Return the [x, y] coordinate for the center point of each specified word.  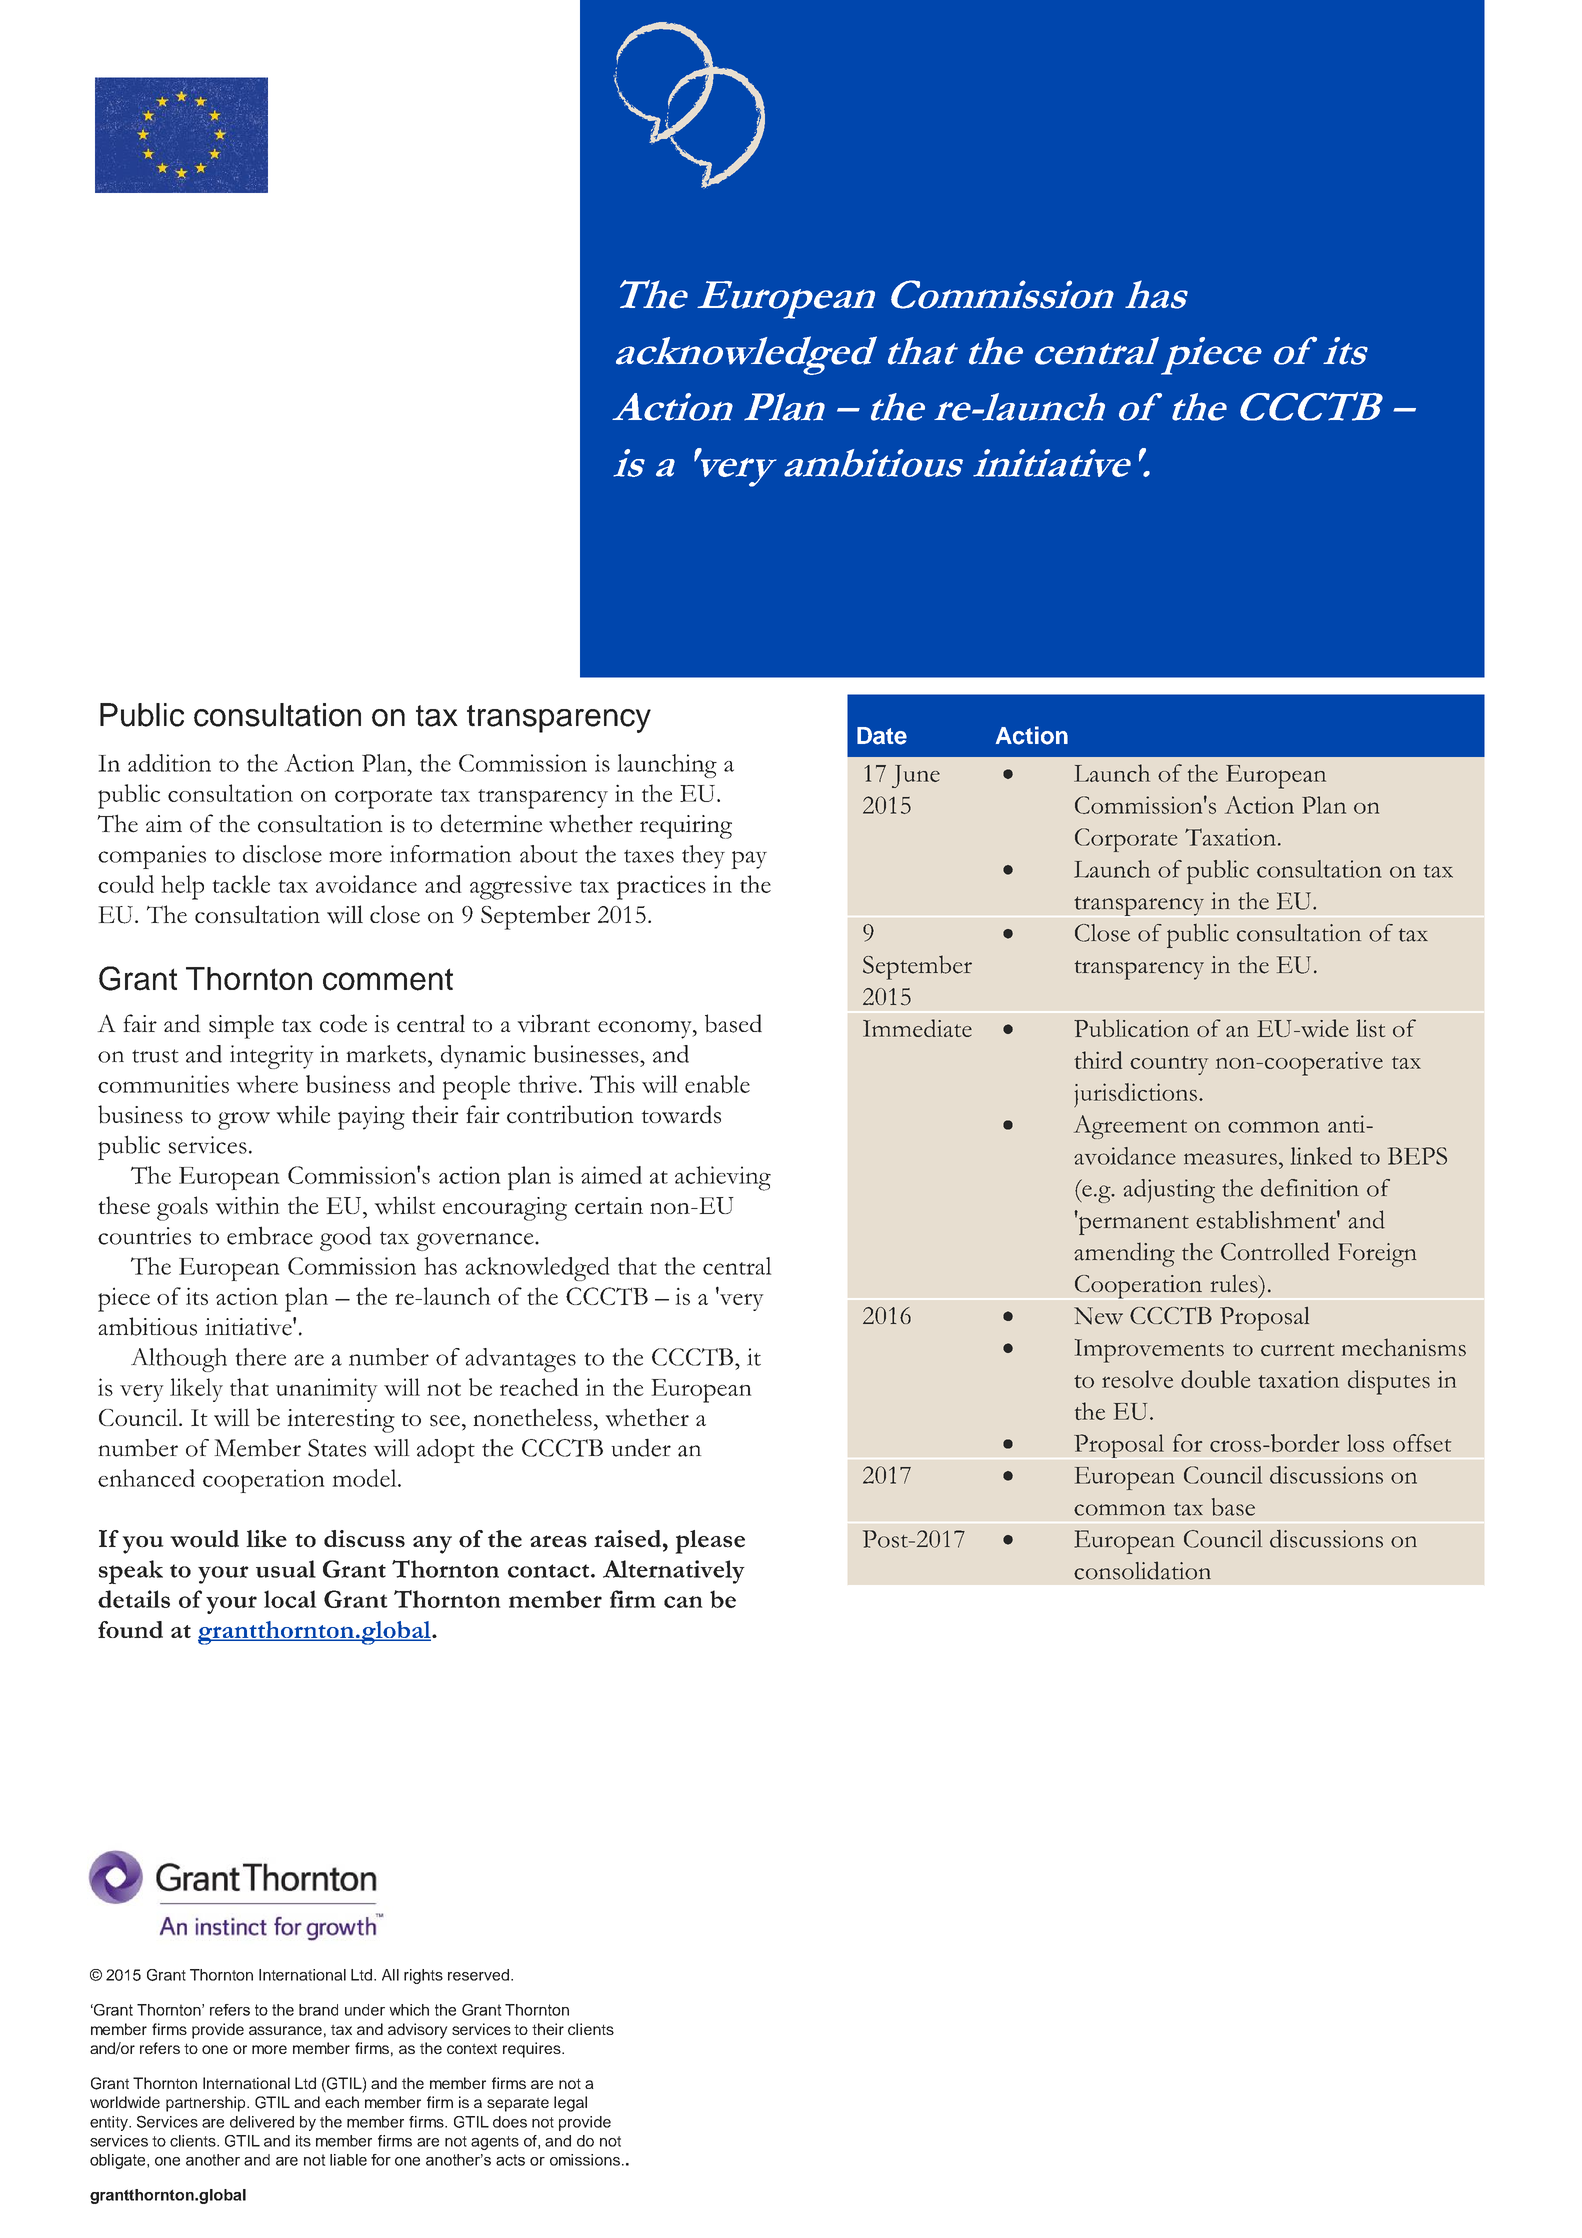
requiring [686, 827]
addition [169, 763]
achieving [723, 1178]
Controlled [1275, 1251]
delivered [262, 2122]
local [290, 1599]
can [683, 1602]
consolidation [1142, 1570]
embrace [270, 1235]
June [916, 776]
